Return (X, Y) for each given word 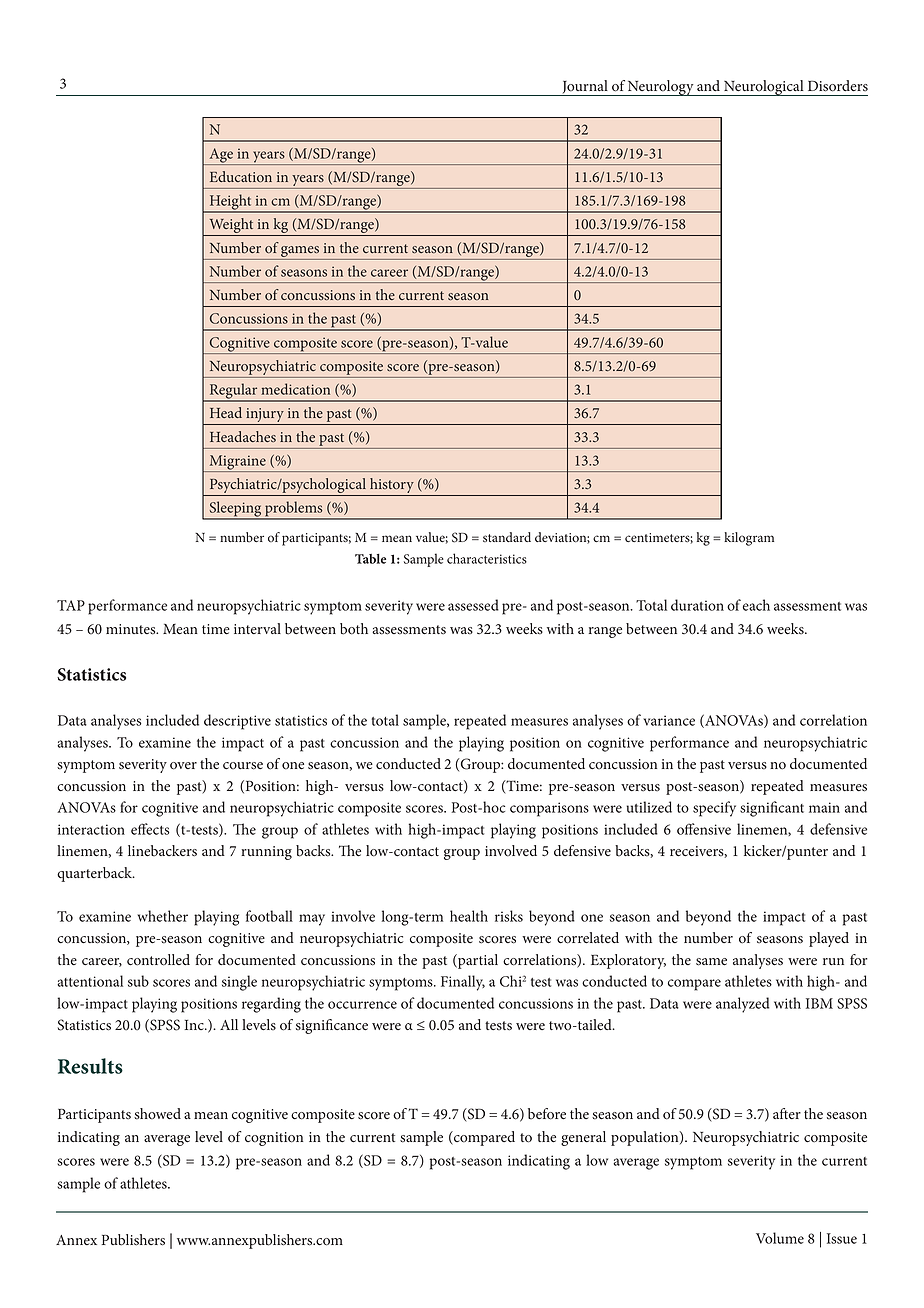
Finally (463, 983)
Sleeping (235, 510)
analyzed (742, 1005)
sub (138, 981)
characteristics (487, 558)
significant (772, 809)
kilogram (749, 539)
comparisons (549, 809)
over (183, 766)
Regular (233, 392)
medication (295, 389)
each (756, 605)
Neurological (764, 88)
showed (157, 1114)
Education (241, 176)
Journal (585, 88)
